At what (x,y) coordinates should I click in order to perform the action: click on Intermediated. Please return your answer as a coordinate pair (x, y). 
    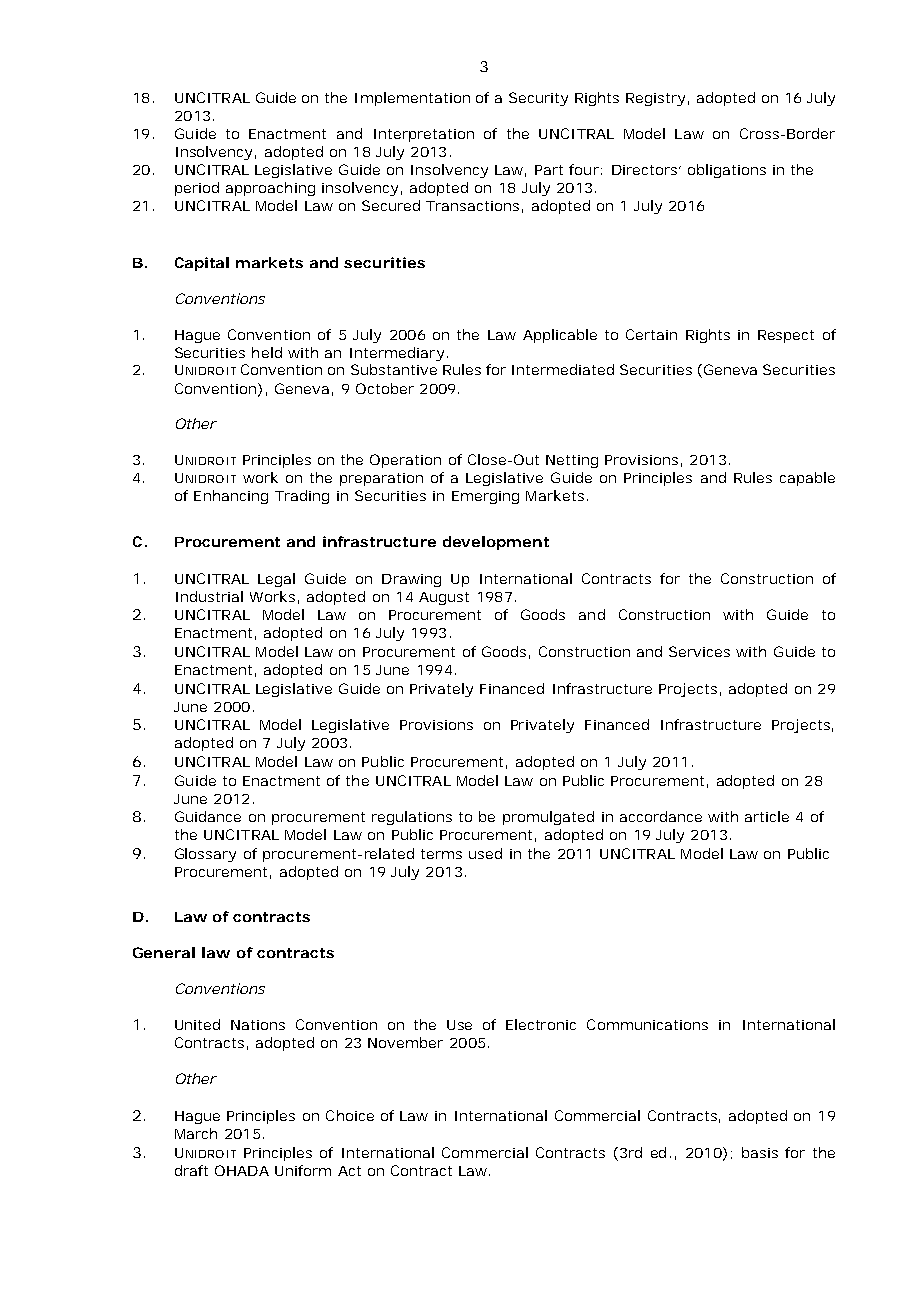
    Looking at the image, I should click on (563, 369).
